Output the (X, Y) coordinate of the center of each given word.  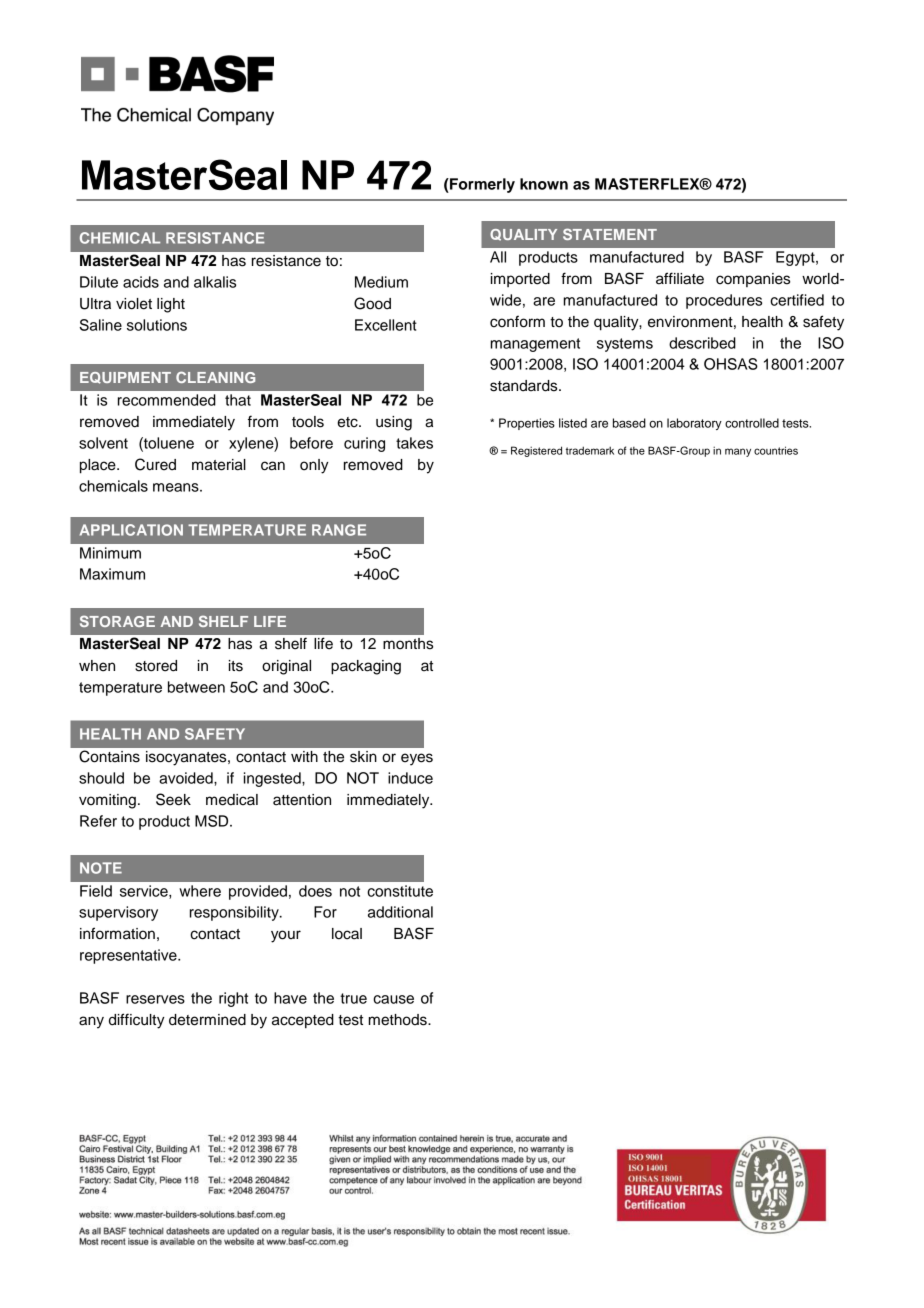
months (408, 644)
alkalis (215, 282)
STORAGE (117, 621)
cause (393, 999)
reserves (155, 999)
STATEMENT (610, 234)
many (738, 452)
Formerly (481, 185)
